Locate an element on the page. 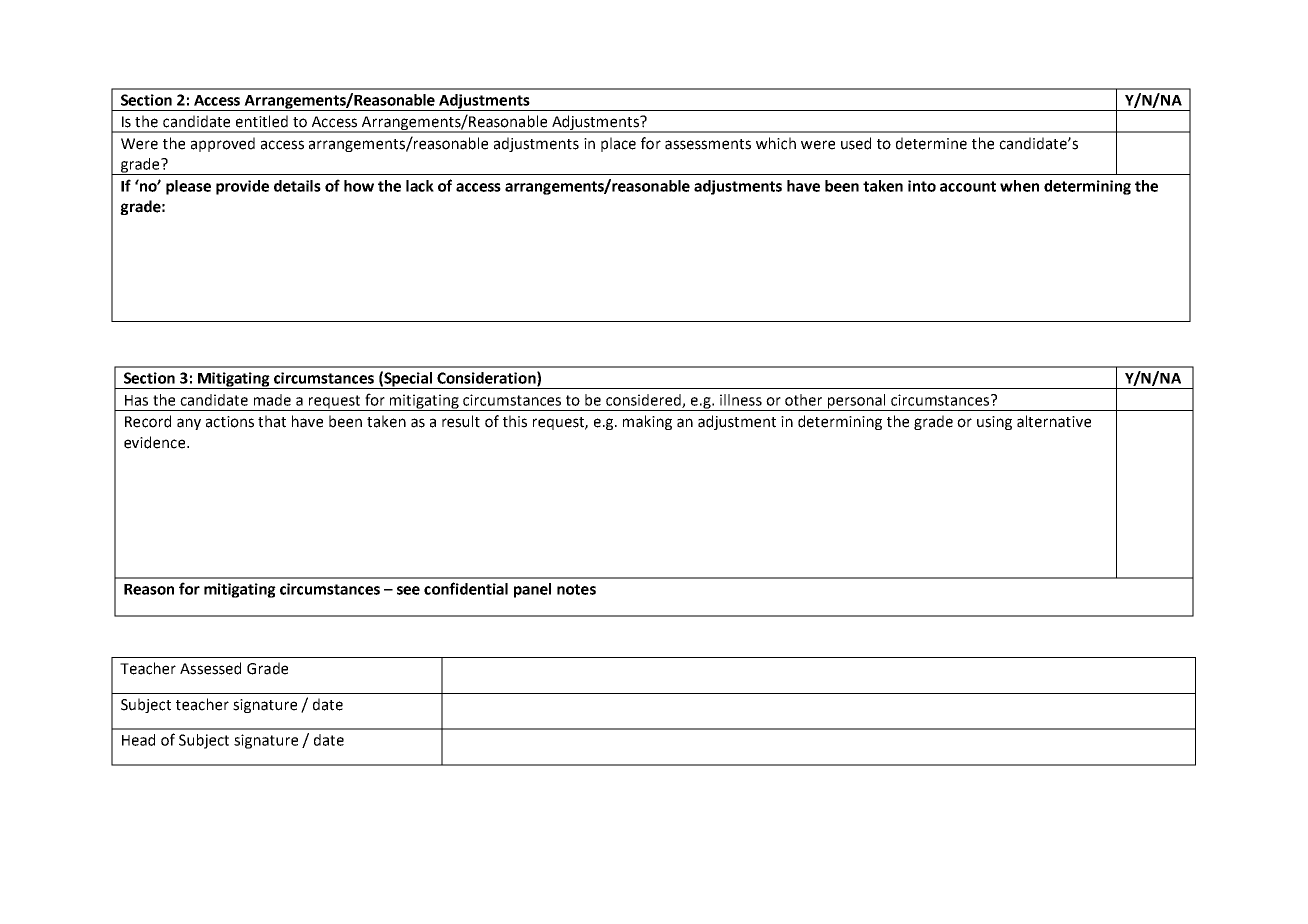 This document has width=1308, height=924. place is located at coordinates (618, 144).
